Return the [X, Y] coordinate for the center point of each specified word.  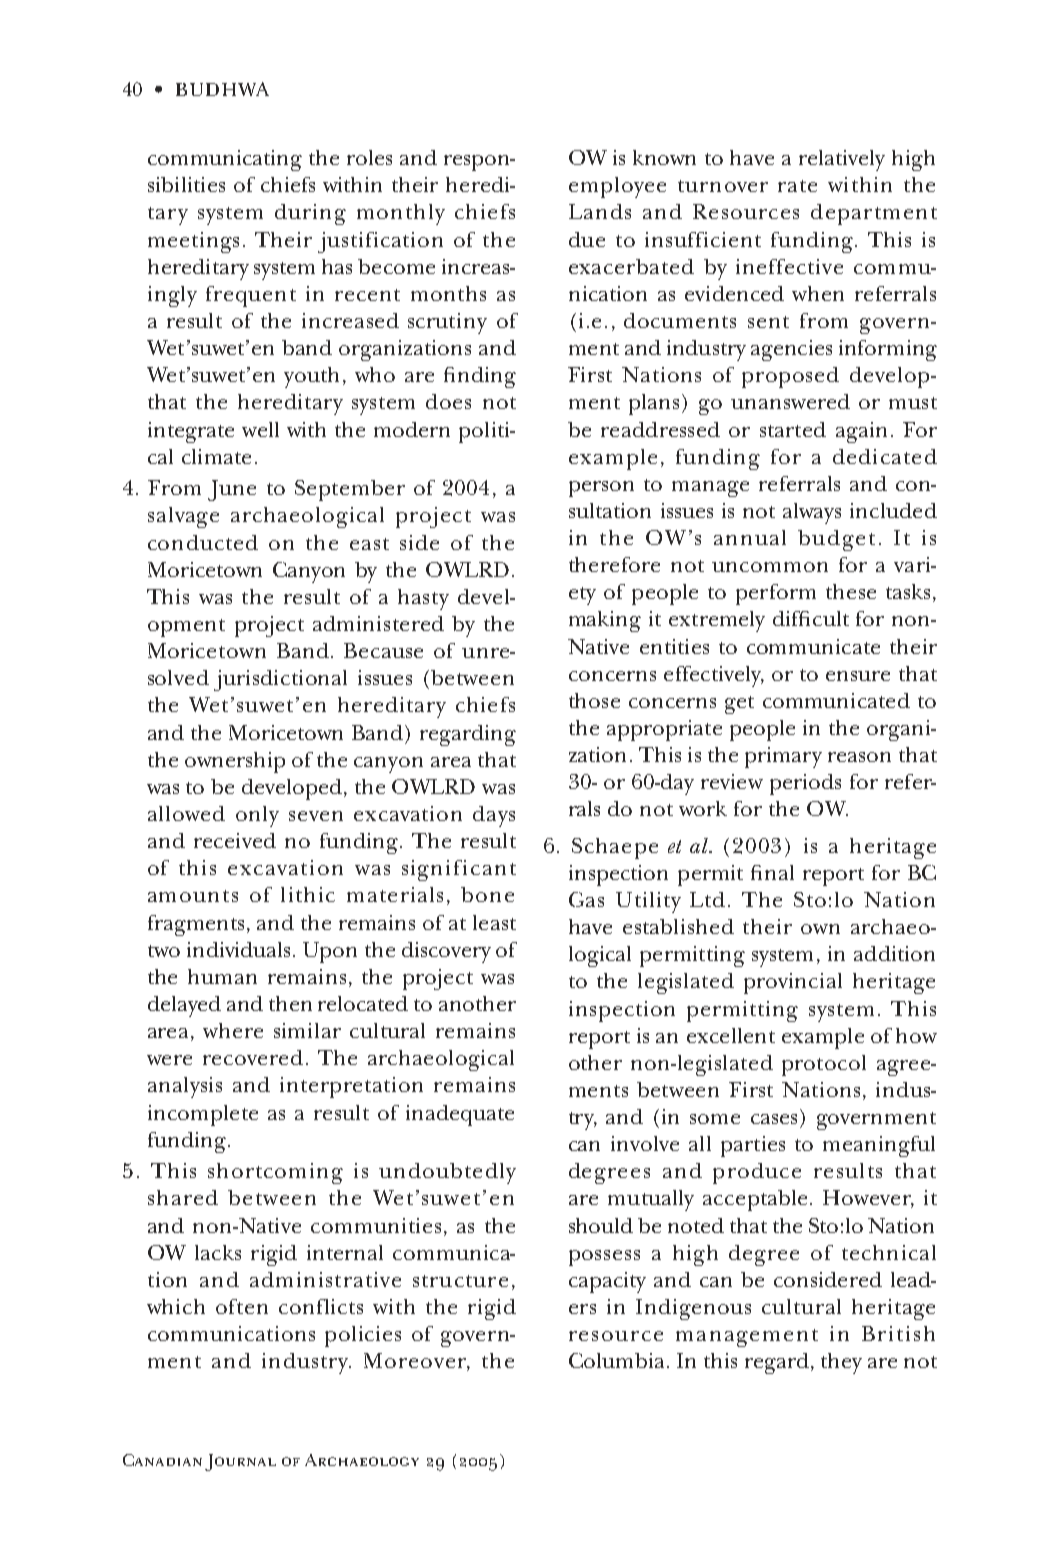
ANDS [606, 211]
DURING [310, 214]
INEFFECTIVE [789, 266]
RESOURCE [616, 1336]
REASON [859, 757]
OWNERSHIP [235, 762]
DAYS [494, 816]
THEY [841, 1363]
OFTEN [242, 1306]
